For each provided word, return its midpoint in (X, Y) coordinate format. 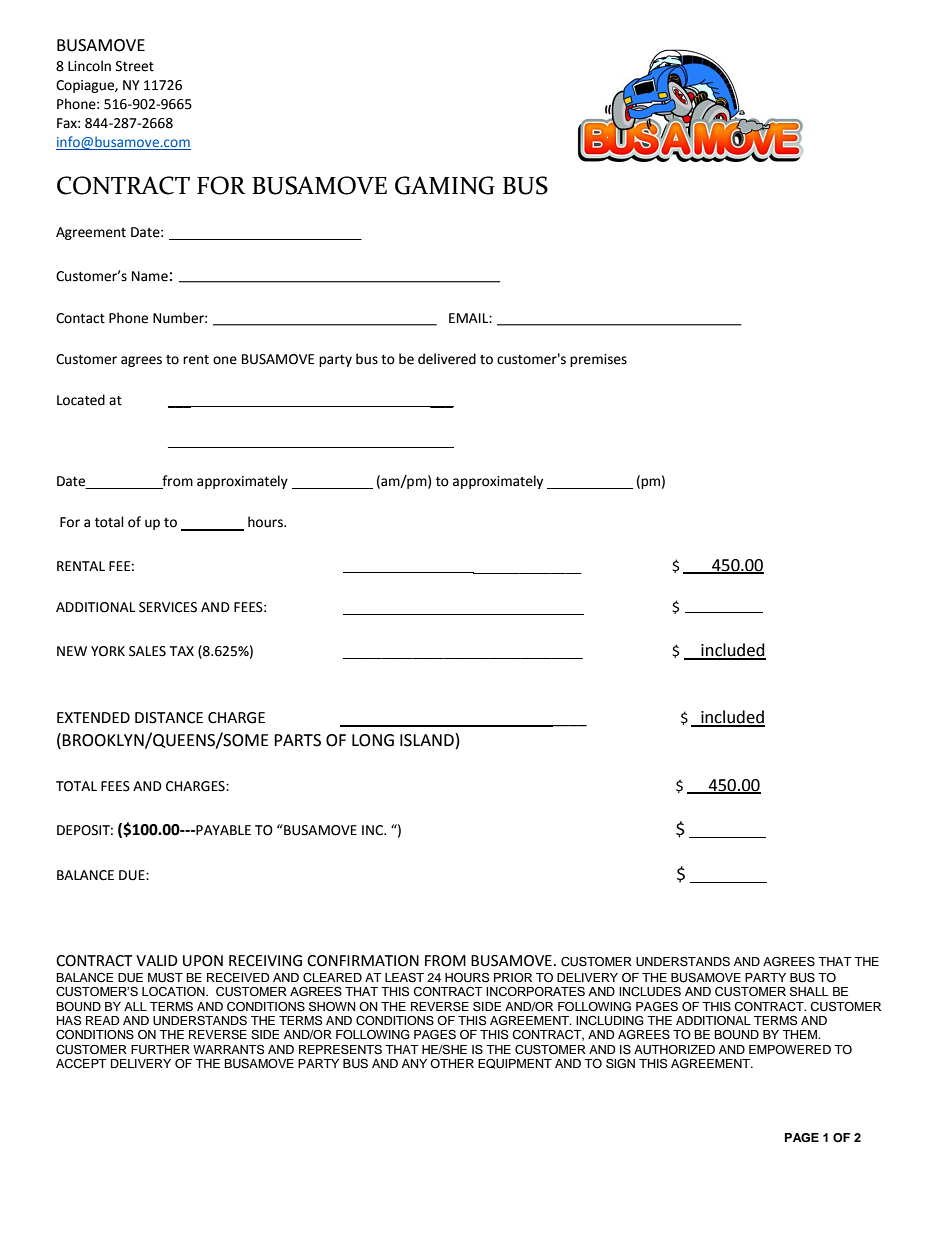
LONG (373, 740)
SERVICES (168, 607)
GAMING (445, 185)
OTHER (452, 1063)
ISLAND (427, 740)
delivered (447, 359)
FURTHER (160, 1050)
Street (135, 66)
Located (81, 400)
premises (598, 360)
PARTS (297, 740)
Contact (80, 318)
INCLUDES (650, 992)
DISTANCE (169, 718)
